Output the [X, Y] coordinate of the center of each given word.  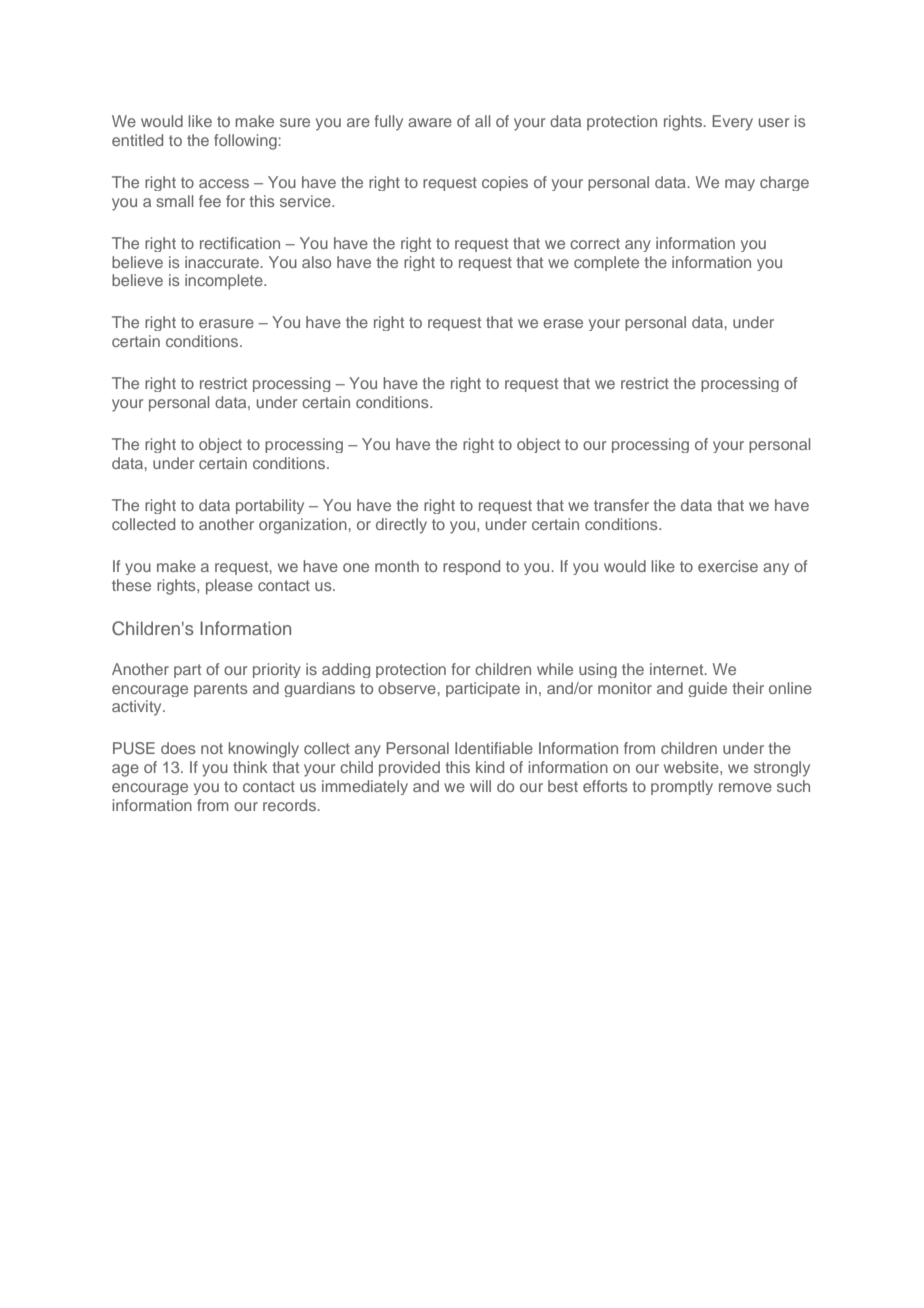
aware [430, 122]
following [246, 142]
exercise [728, 566]
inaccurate [223, 262]
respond [471, 567]
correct [595, 243]
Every [732, 123]
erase [563, 323]
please [229, 587]
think [250, 767]
